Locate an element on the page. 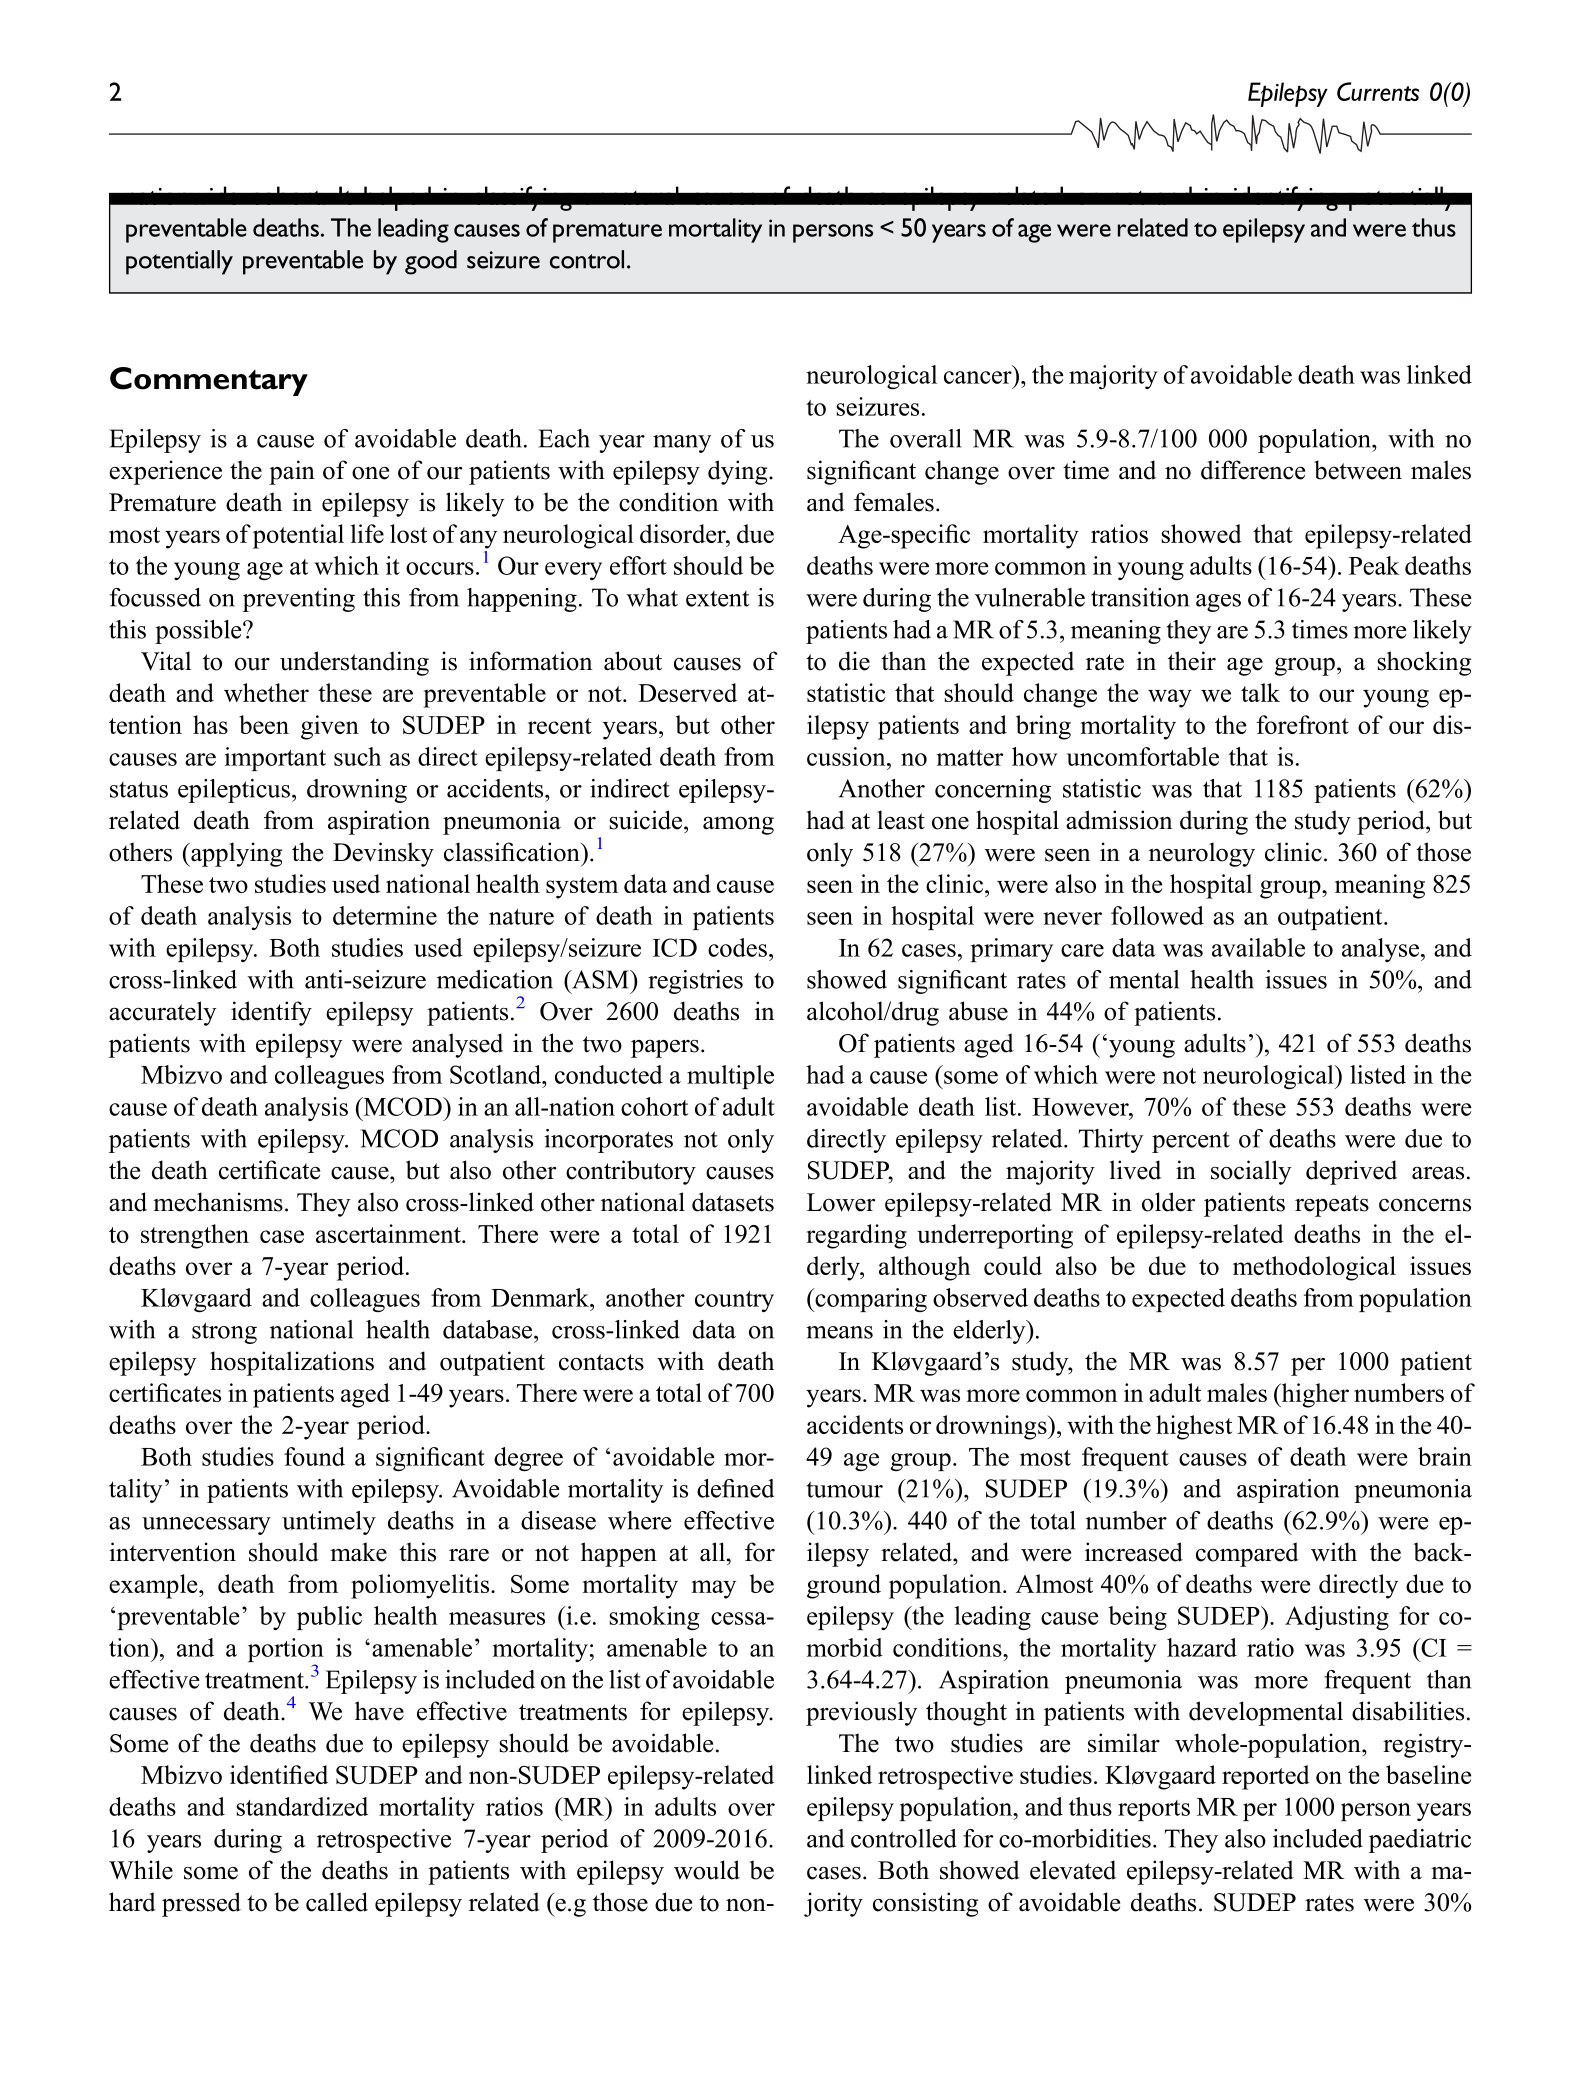 This image has height=2084, width=1581. Currents is located at coordinates (1378, 91).
